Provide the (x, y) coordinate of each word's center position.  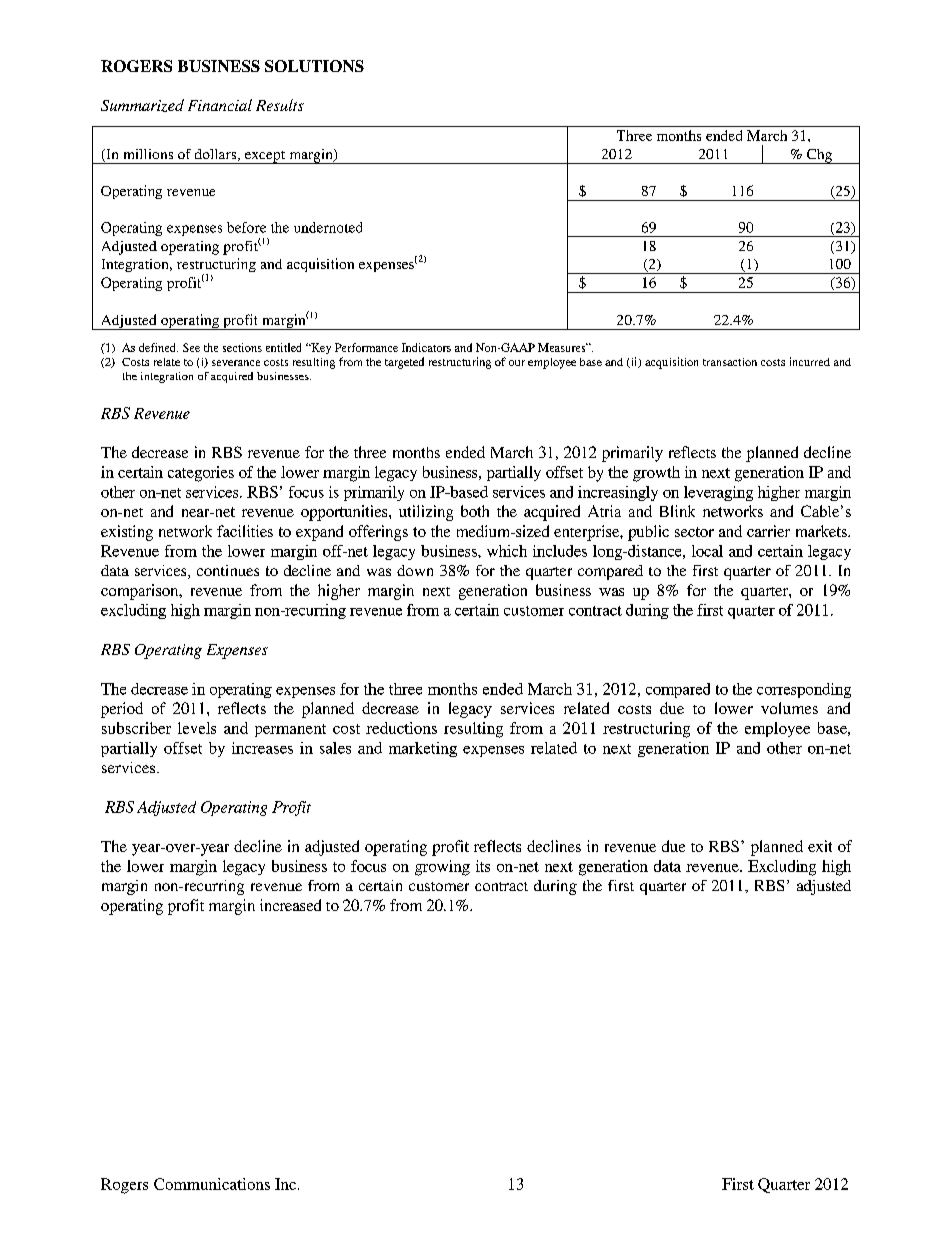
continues (228, 570)
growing (442, 868)
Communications (212, 1184)
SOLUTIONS (314, 66)
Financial (220, 105)
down (415, 570)
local (707, 551)
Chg (819, 156)
